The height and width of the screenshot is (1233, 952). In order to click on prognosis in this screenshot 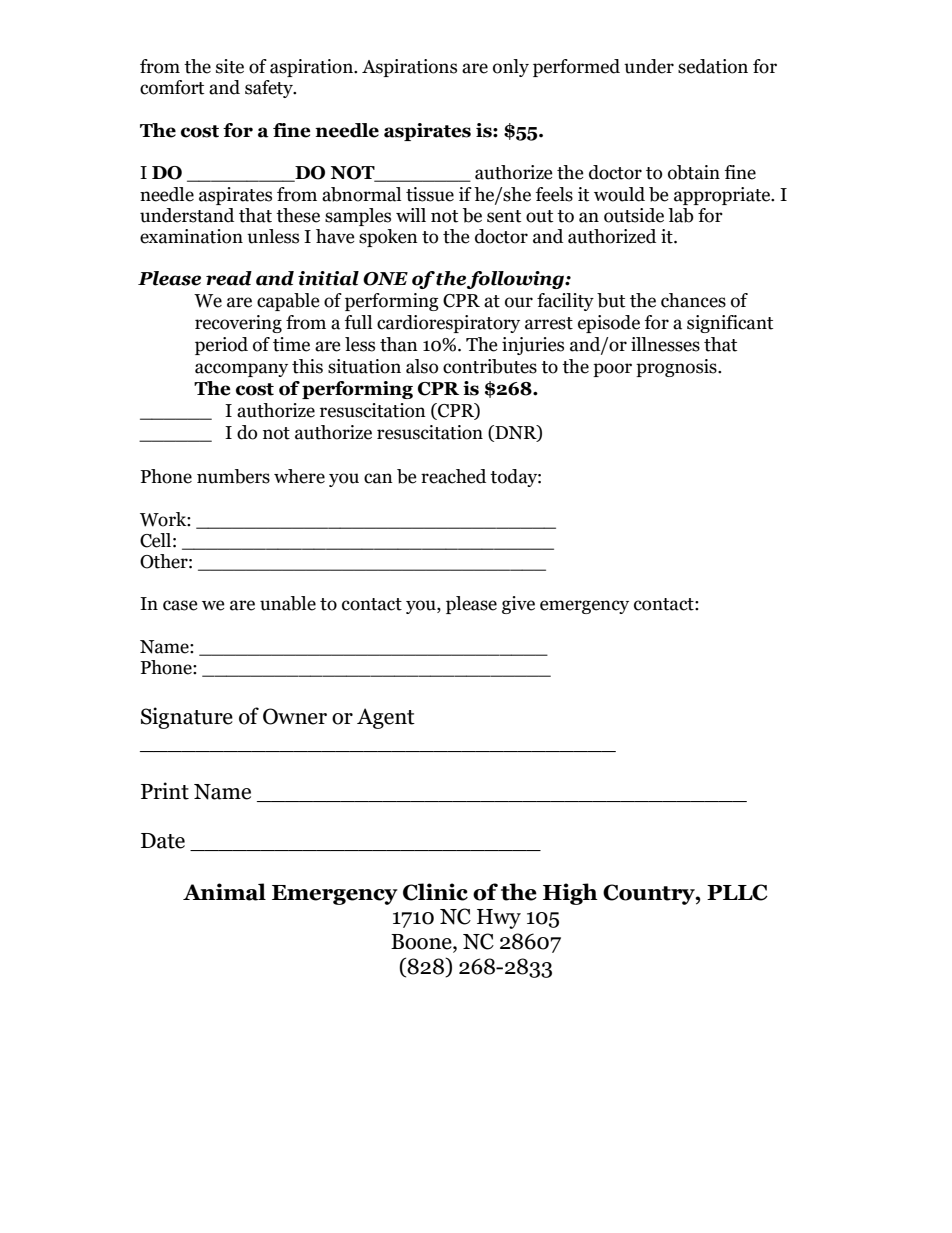, I will do `click(677, 368)`.
